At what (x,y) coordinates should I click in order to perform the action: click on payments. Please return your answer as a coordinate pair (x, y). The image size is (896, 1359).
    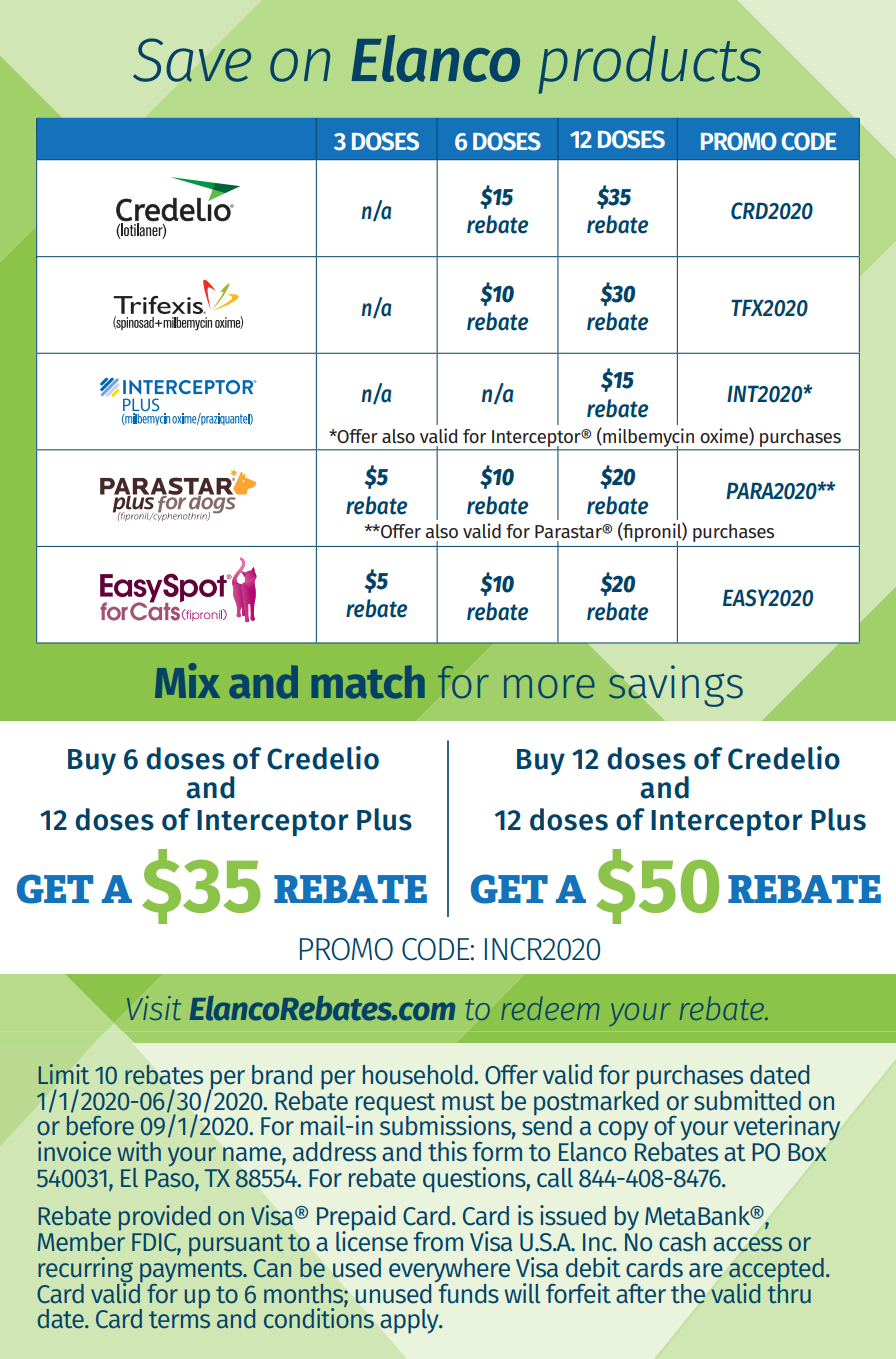
    Looking at the image, I should click on (191, 1272).
